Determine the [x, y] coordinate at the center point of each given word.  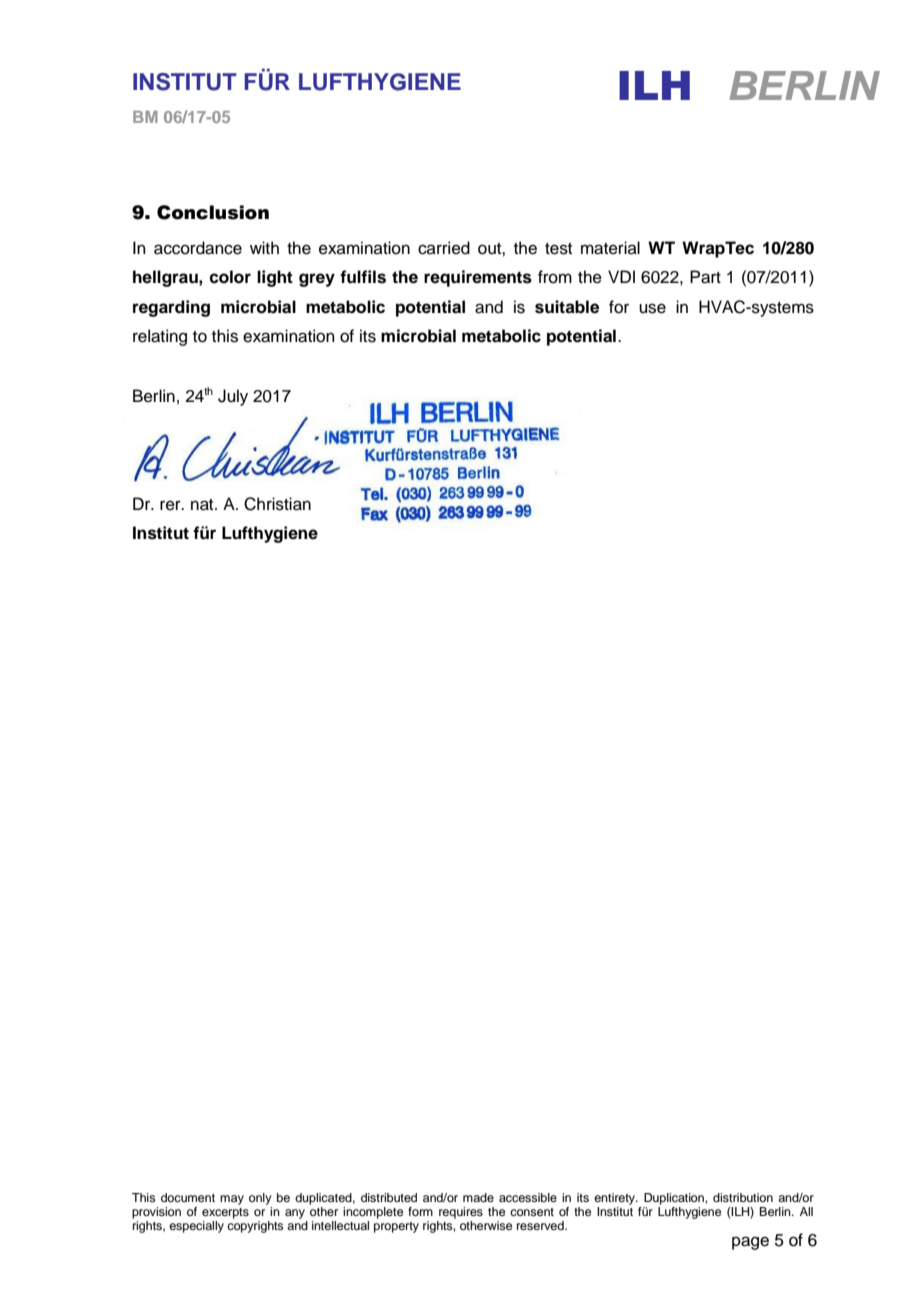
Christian [277, 504]
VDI [621, 276]
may [232, 1200]
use [652, 308]
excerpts [225, 1213]
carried [444, 248]
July [233, 397]
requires [461, 1213]
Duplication [675, 1199]
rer [171, 505]
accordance [198, 248]
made [478, 1197]
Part [705, 277]
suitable [567, 307]
